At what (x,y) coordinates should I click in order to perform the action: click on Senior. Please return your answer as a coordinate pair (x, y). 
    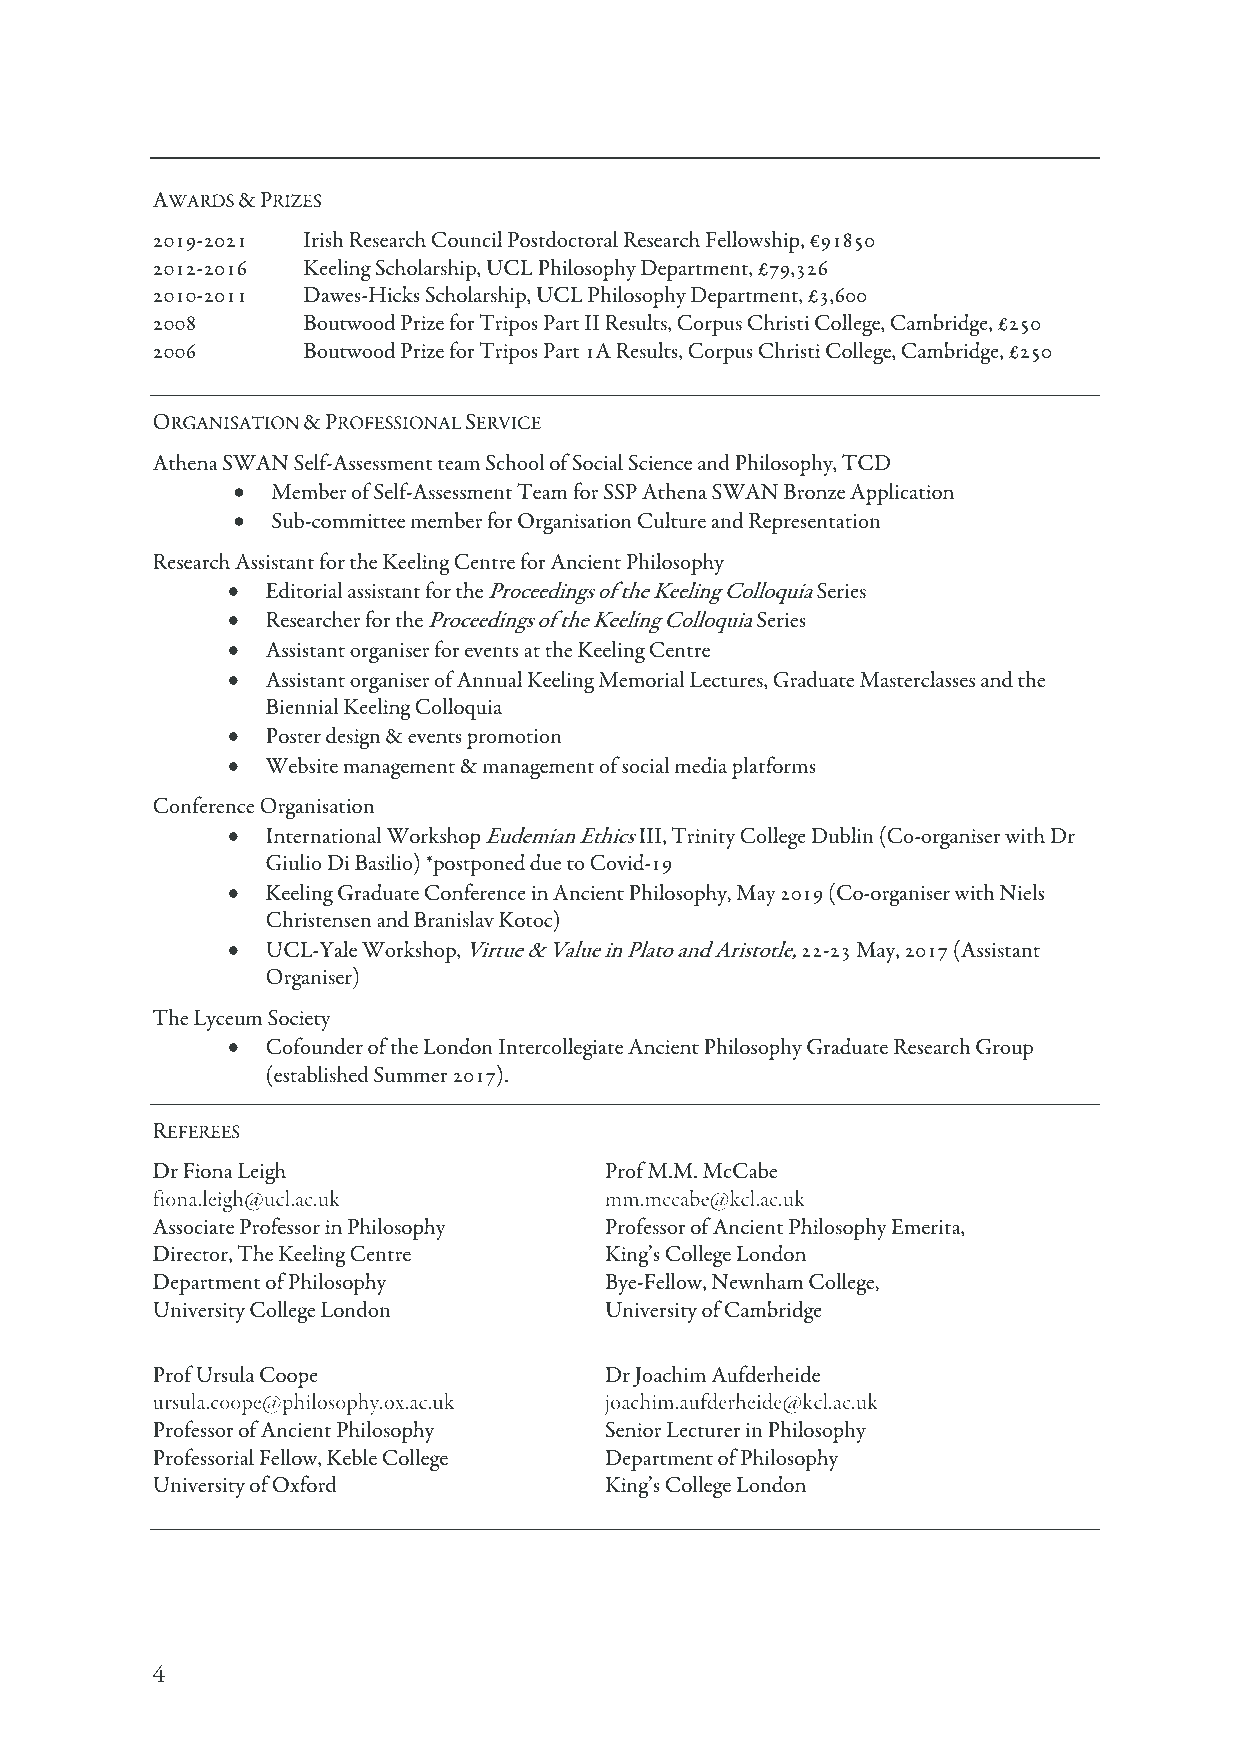
    Looking at the image, I should click on (633, 1429).
